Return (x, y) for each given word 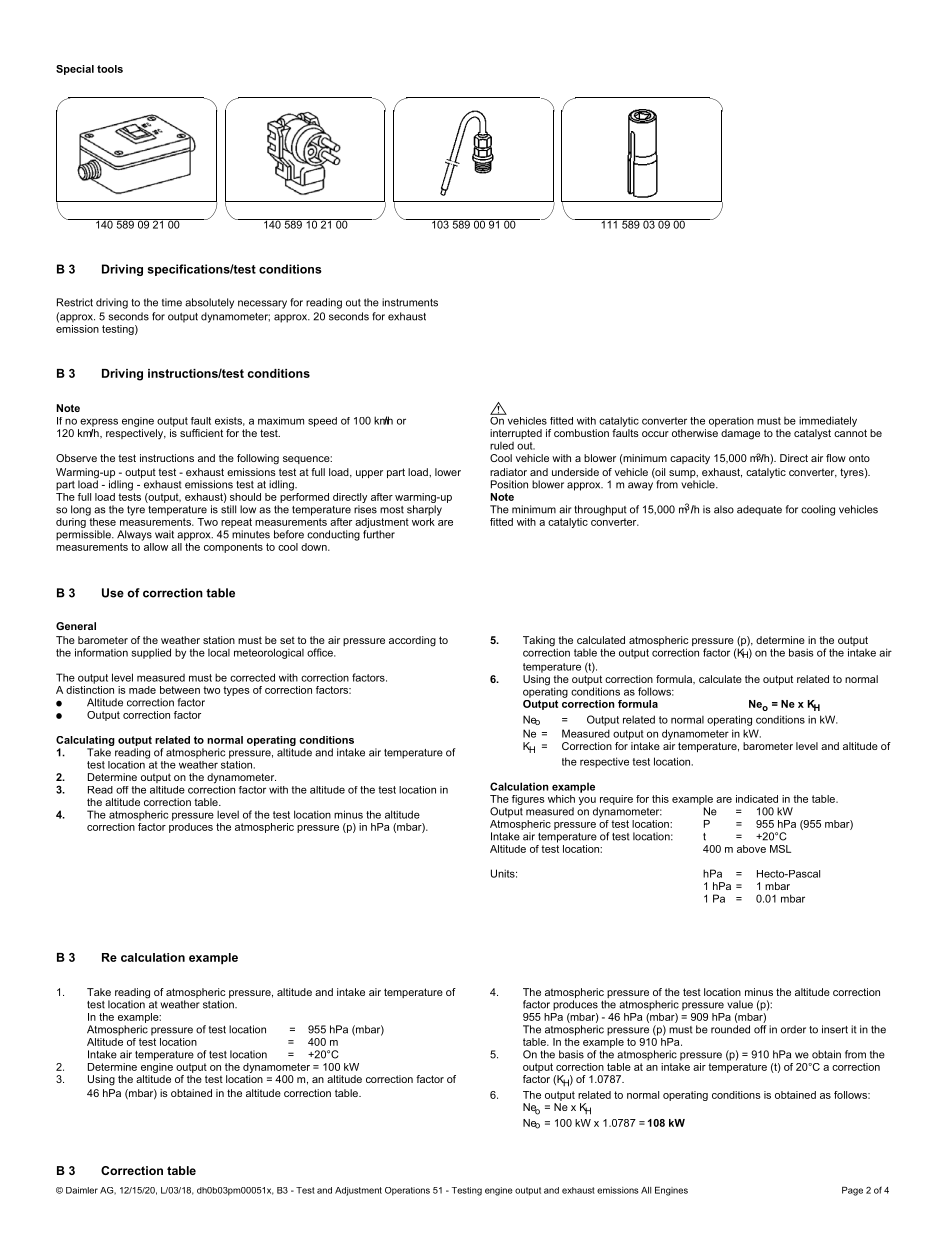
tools (110, 69)
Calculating (85, 741)
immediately (828, 421)
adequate (759, 510)
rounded (730, 1029)
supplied (151, 653)
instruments (410, 302)
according (412, 641)
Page (852, 1191)
